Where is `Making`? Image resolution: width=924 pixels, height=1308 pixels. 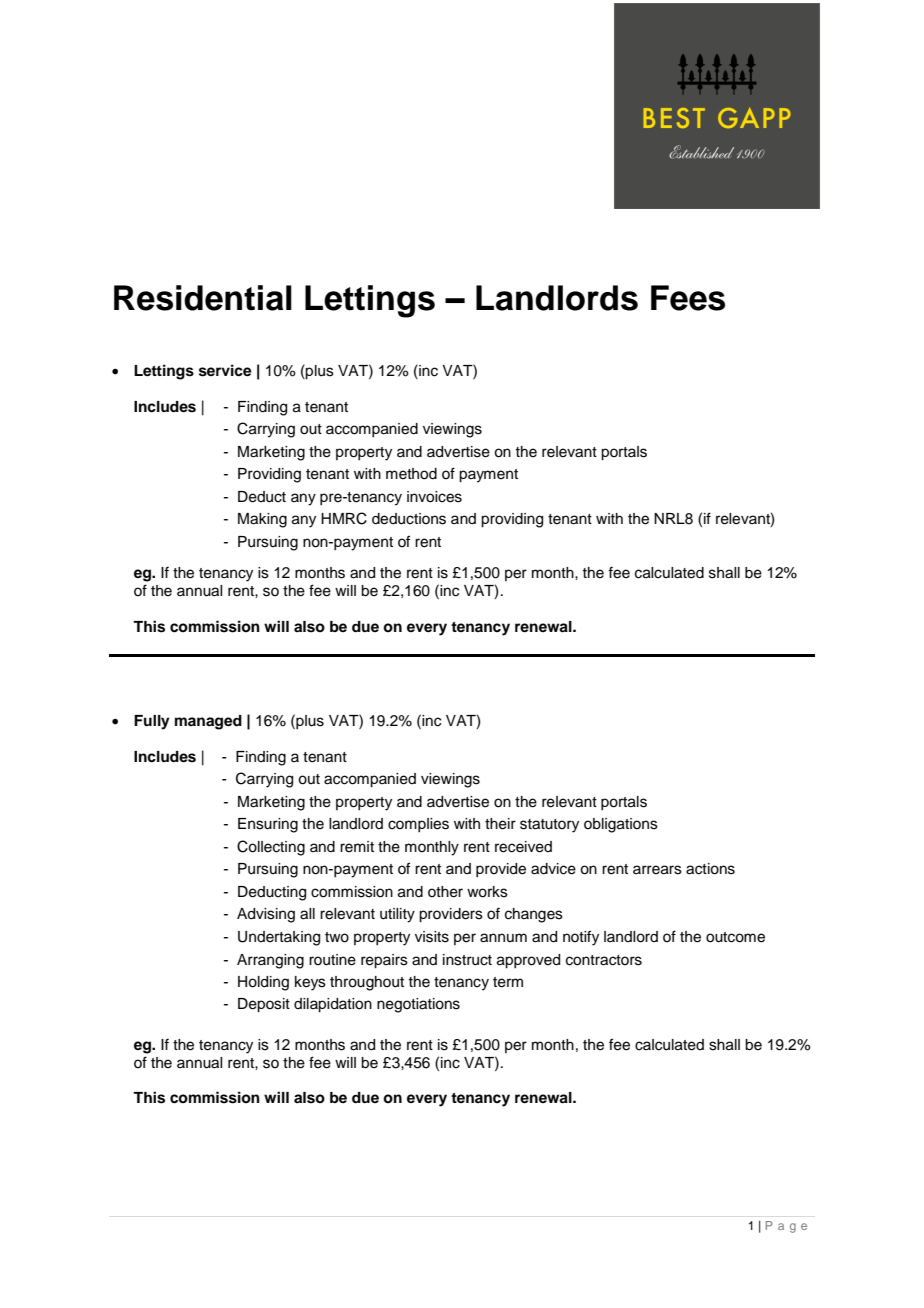
Making is located at coordinates (262, 520).
